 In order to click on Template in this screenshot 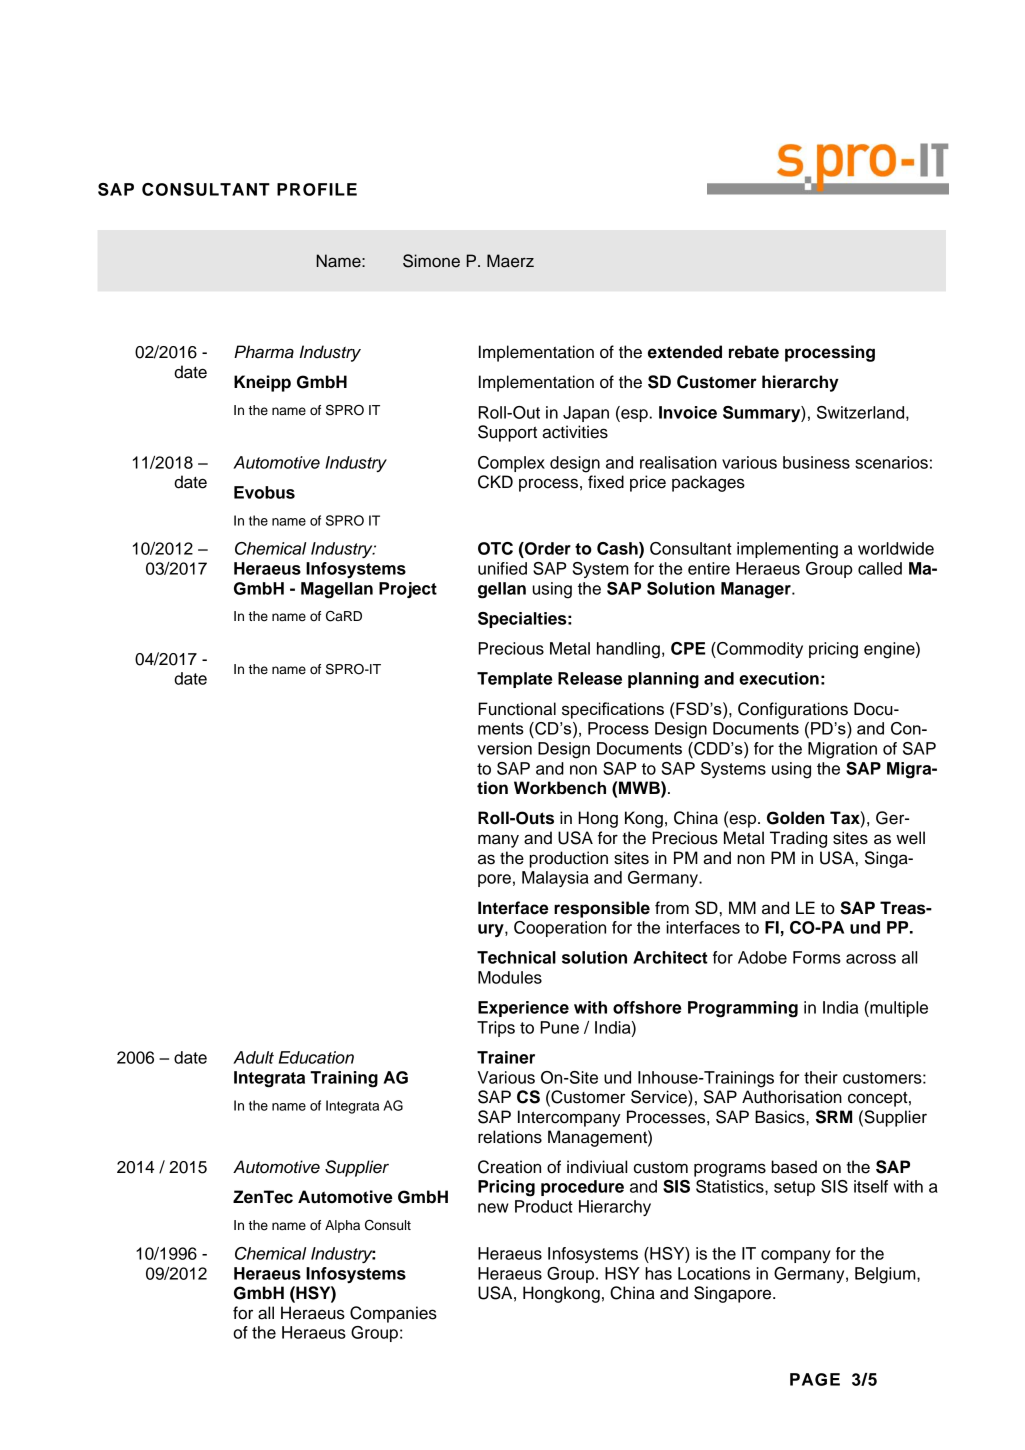, I will do `click(514, 680)`.
